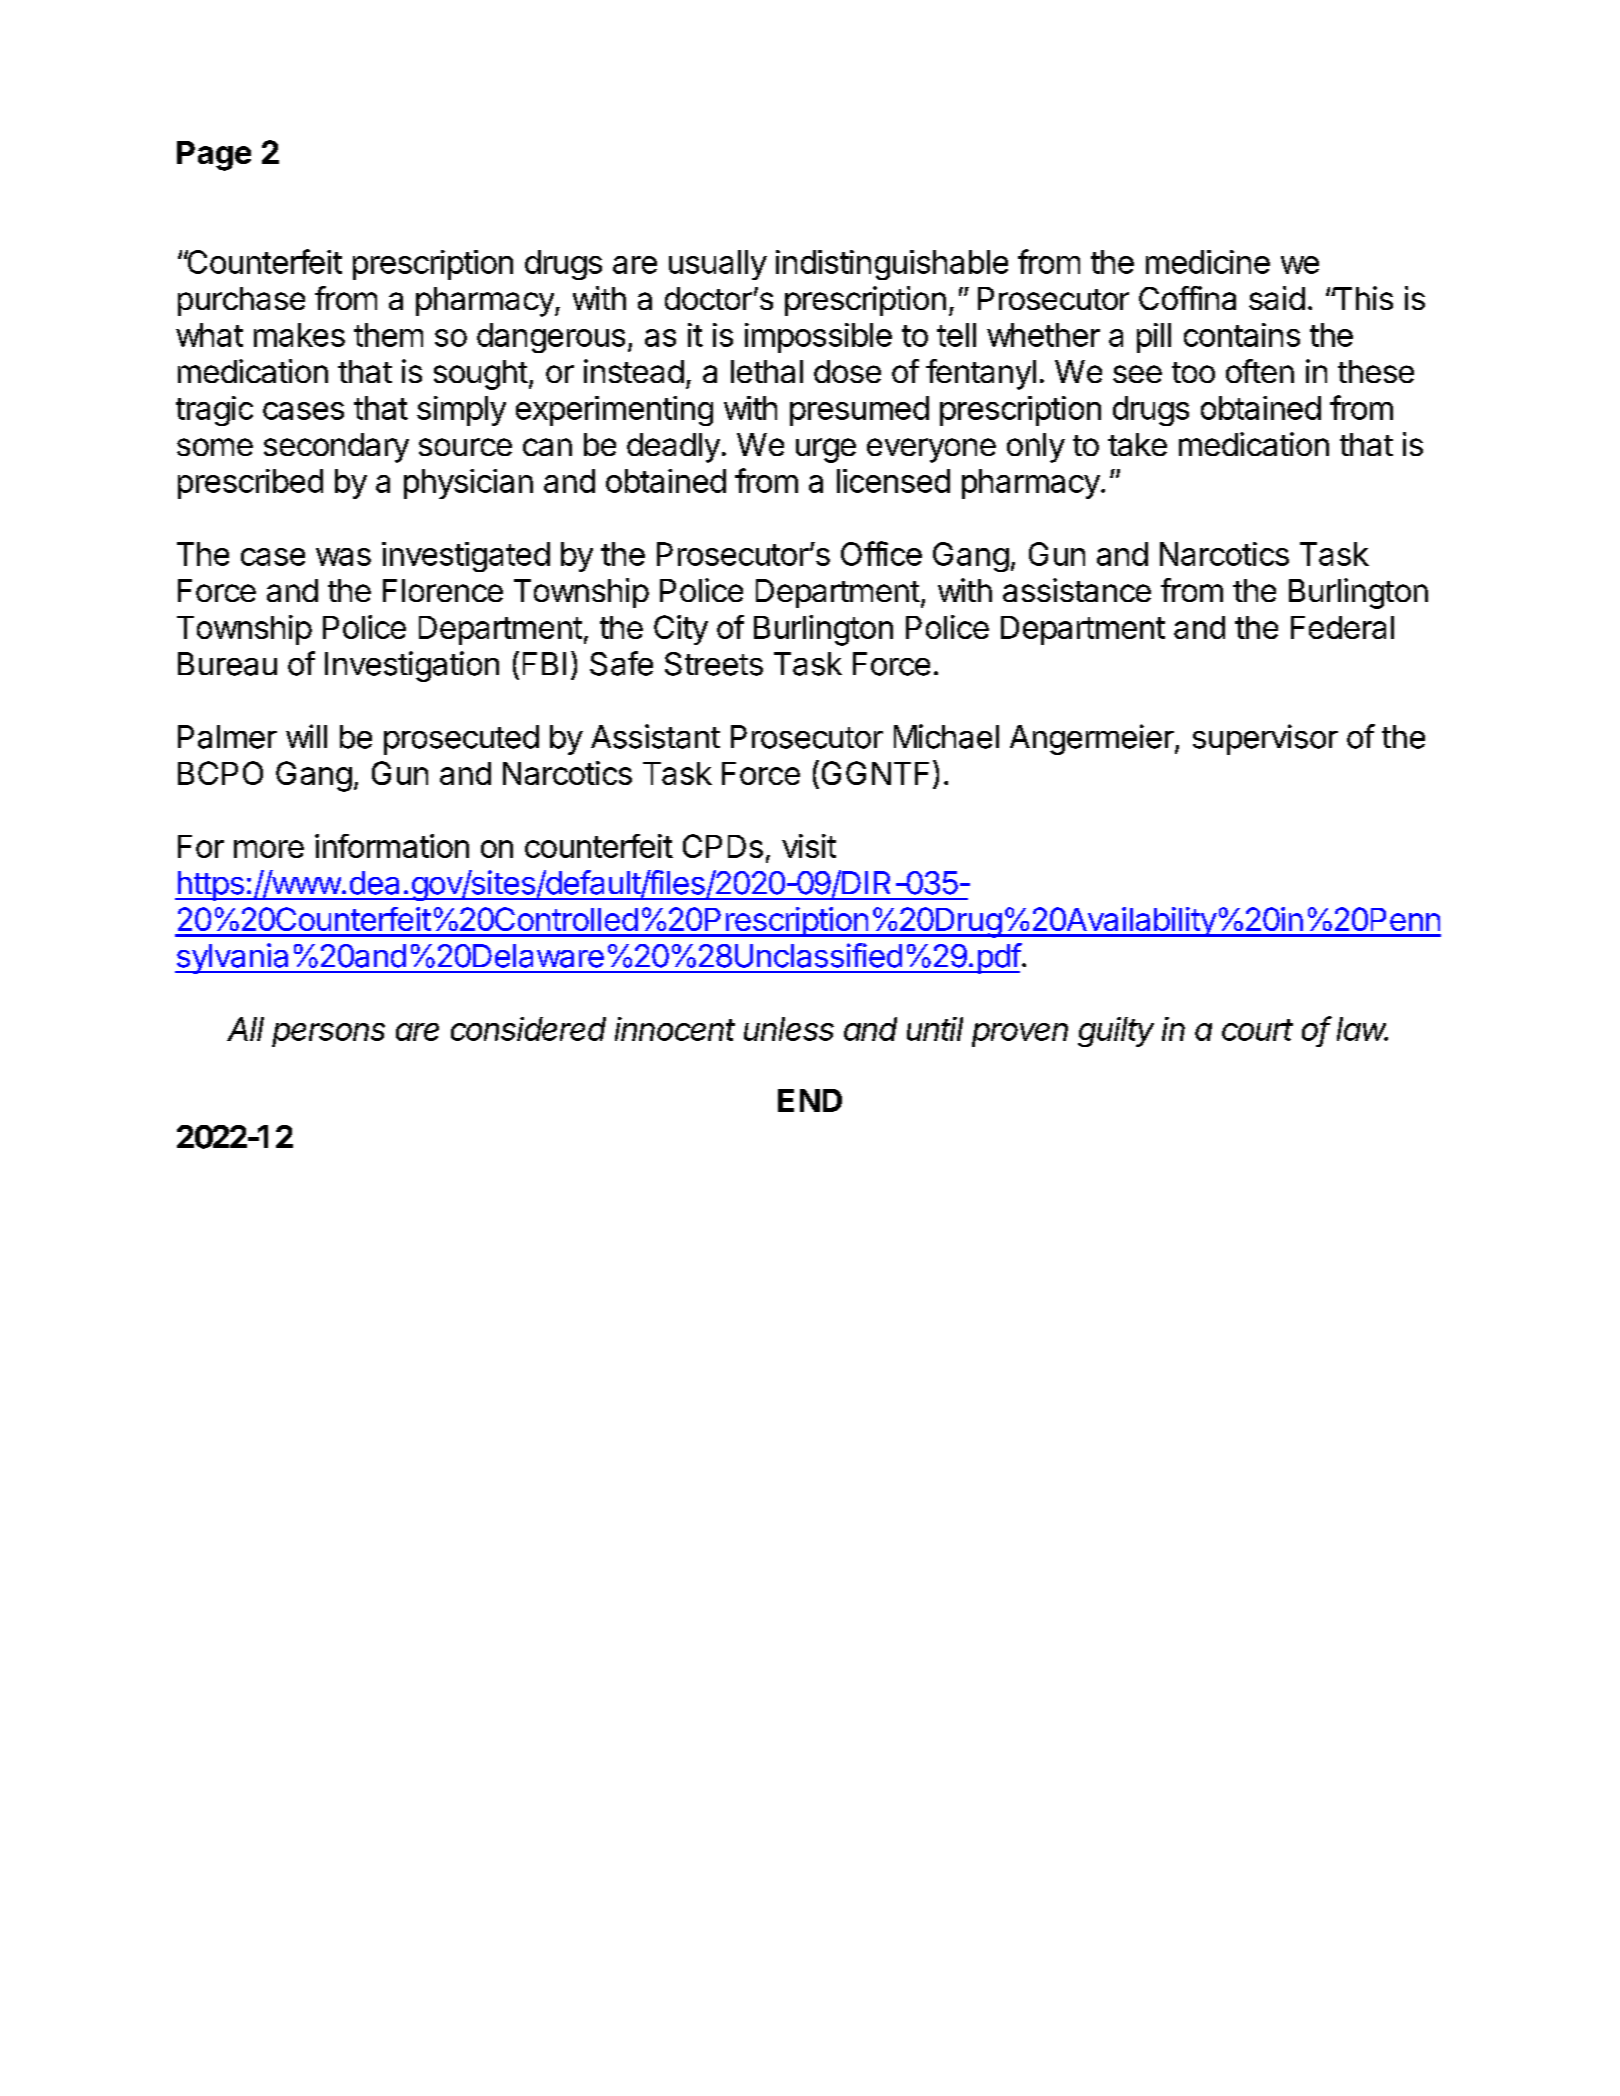 The height and width of the screenshot is (2096, 1620). Describe the element at coordinates (214, 156) in the screenshot. I see `Page` at that location.
